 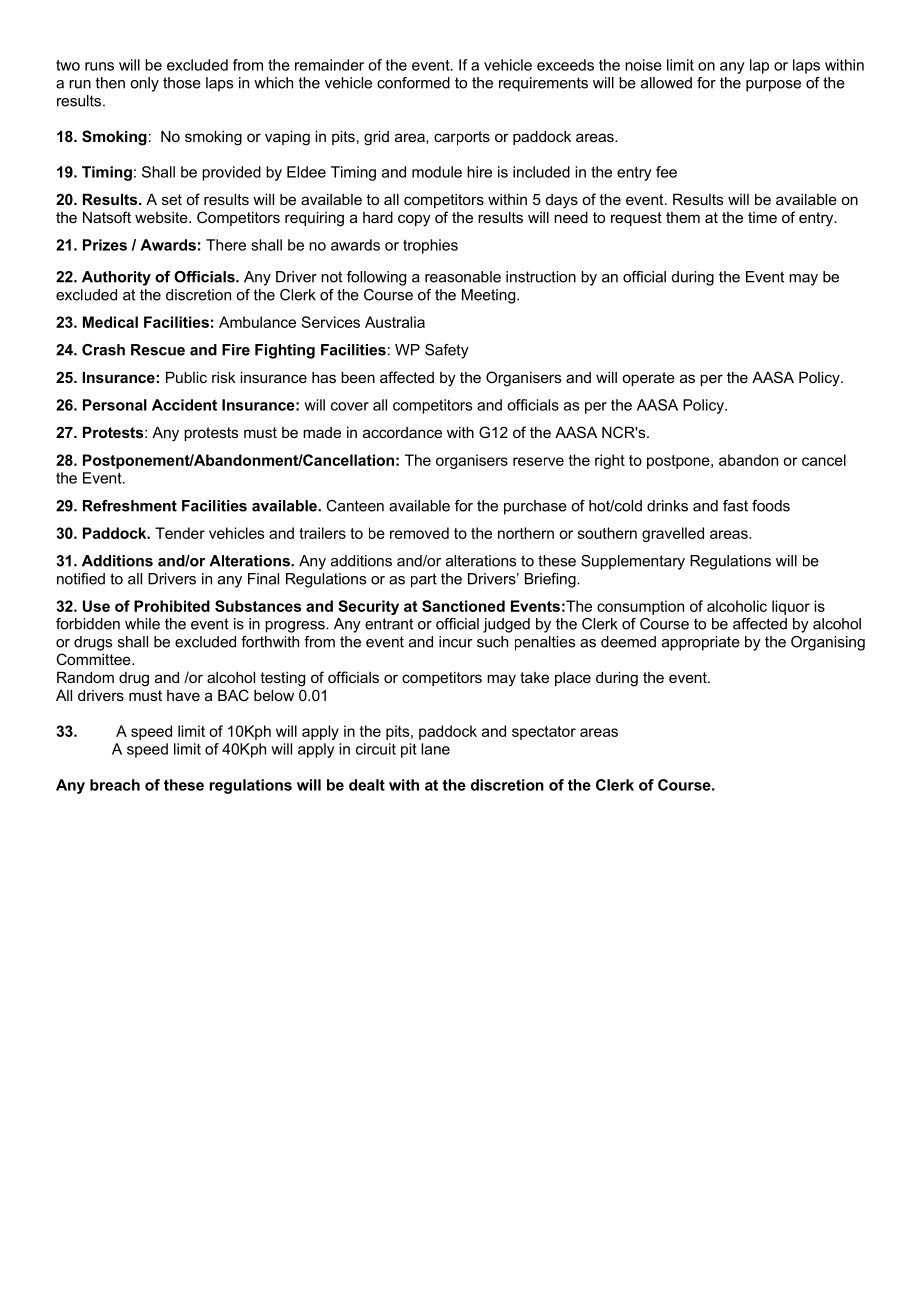 I want to click on breach, so click(x=115, y=785).
